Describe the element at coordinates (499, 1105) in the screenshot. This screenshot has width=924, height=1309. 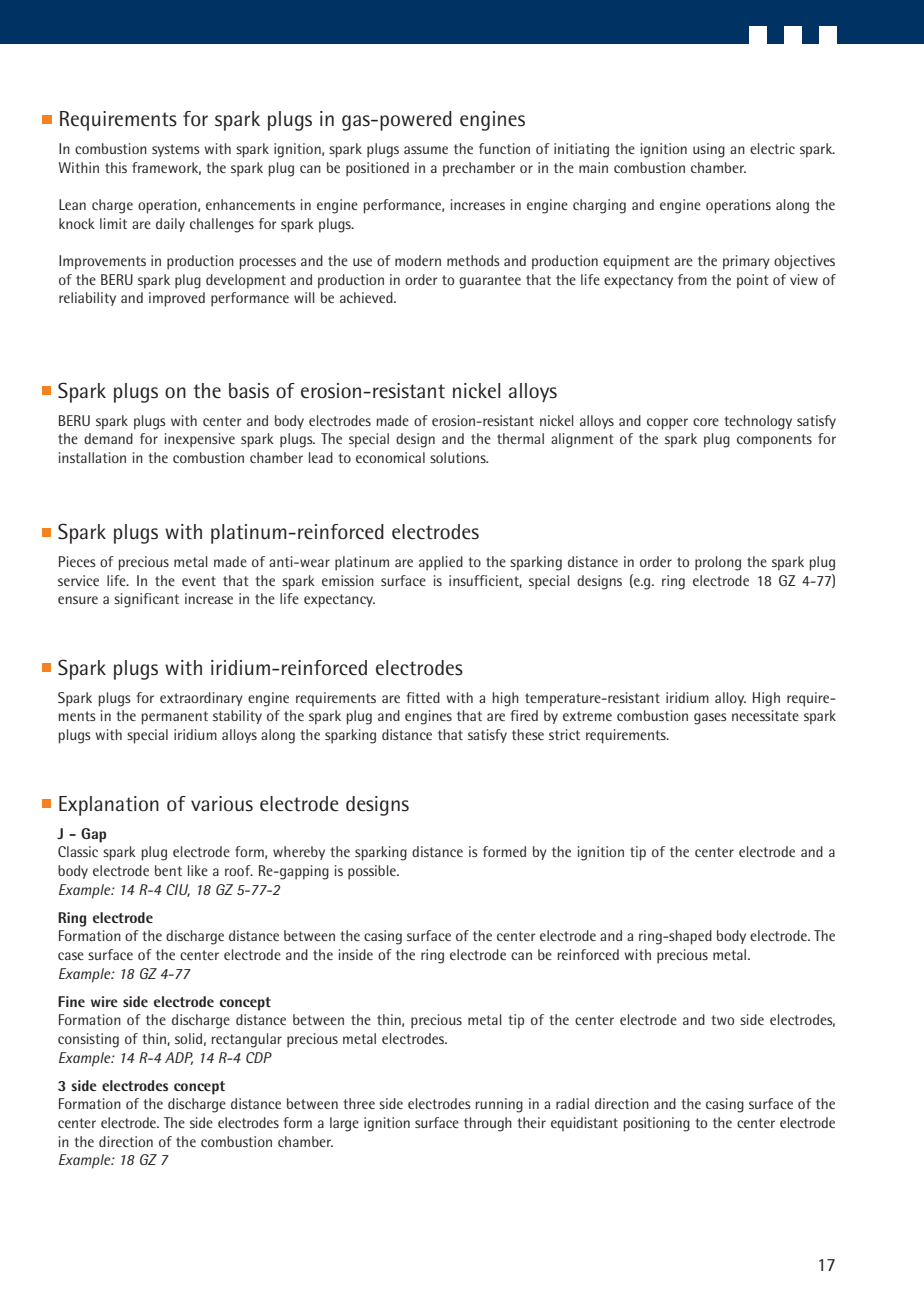
I see `running` at that location.
